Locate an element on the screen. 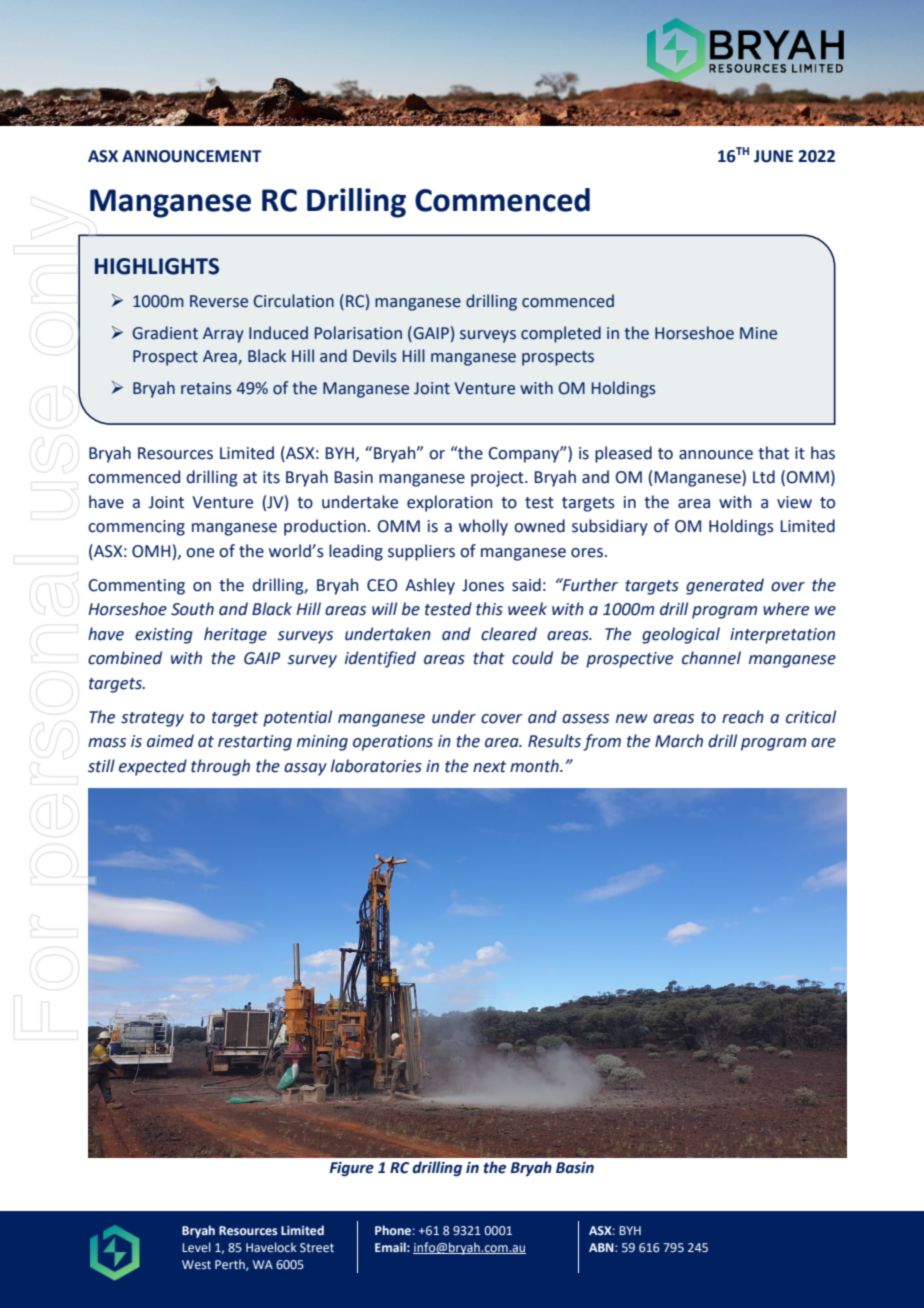  project is located at coordinates (498, 479).
